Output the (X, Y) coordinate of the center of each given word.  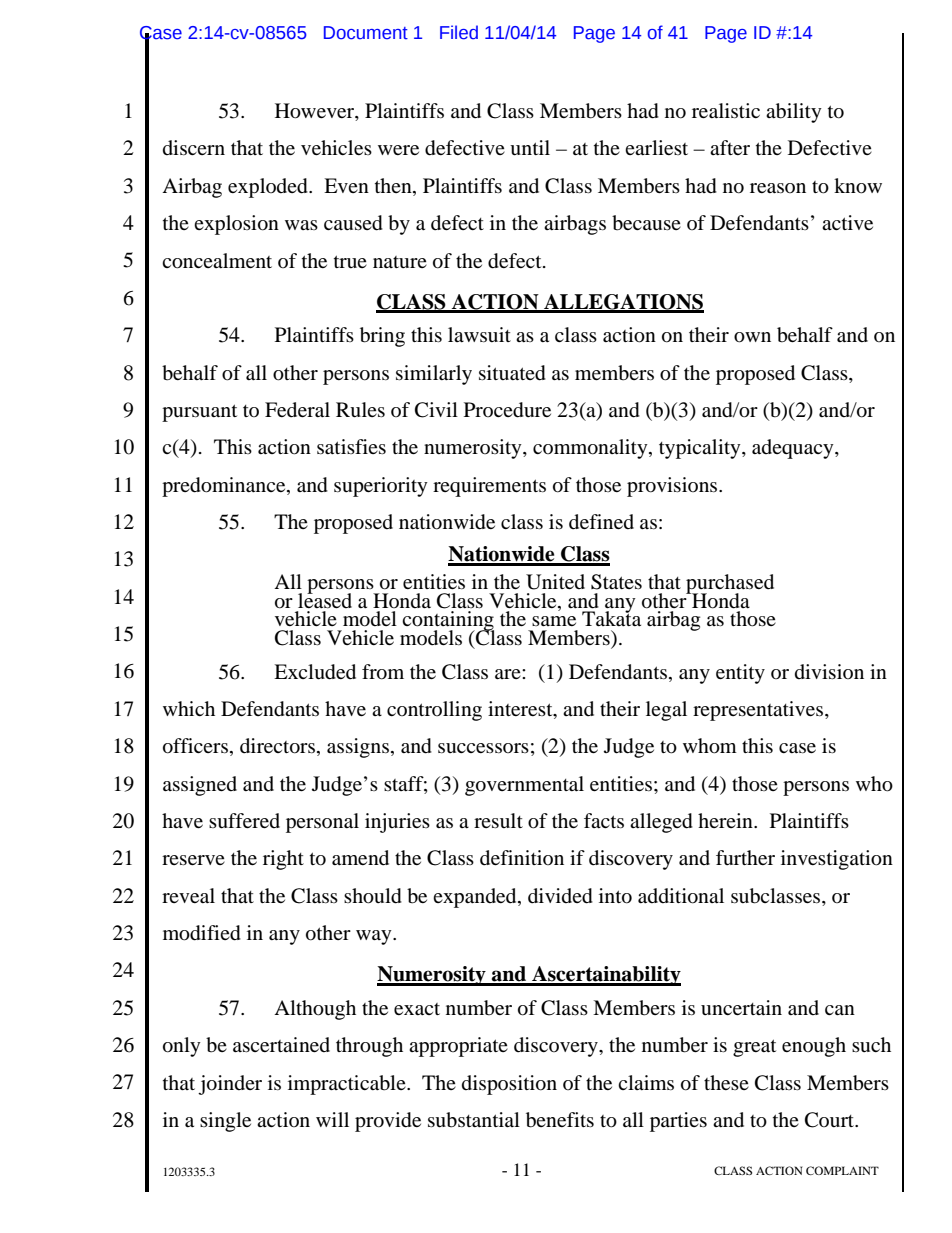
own (752, 337)
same (554, 621)
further (745, 857)
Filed (459, 32)
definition (522, 858)
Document (366, 33)
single (225, 1122)
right (283, 860)
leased (325, 599)
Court (831, 1120)
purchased (730, 585)
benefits (560, 1120)
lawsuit (479, 334)
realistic (726, 110)
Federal (297, 410)
